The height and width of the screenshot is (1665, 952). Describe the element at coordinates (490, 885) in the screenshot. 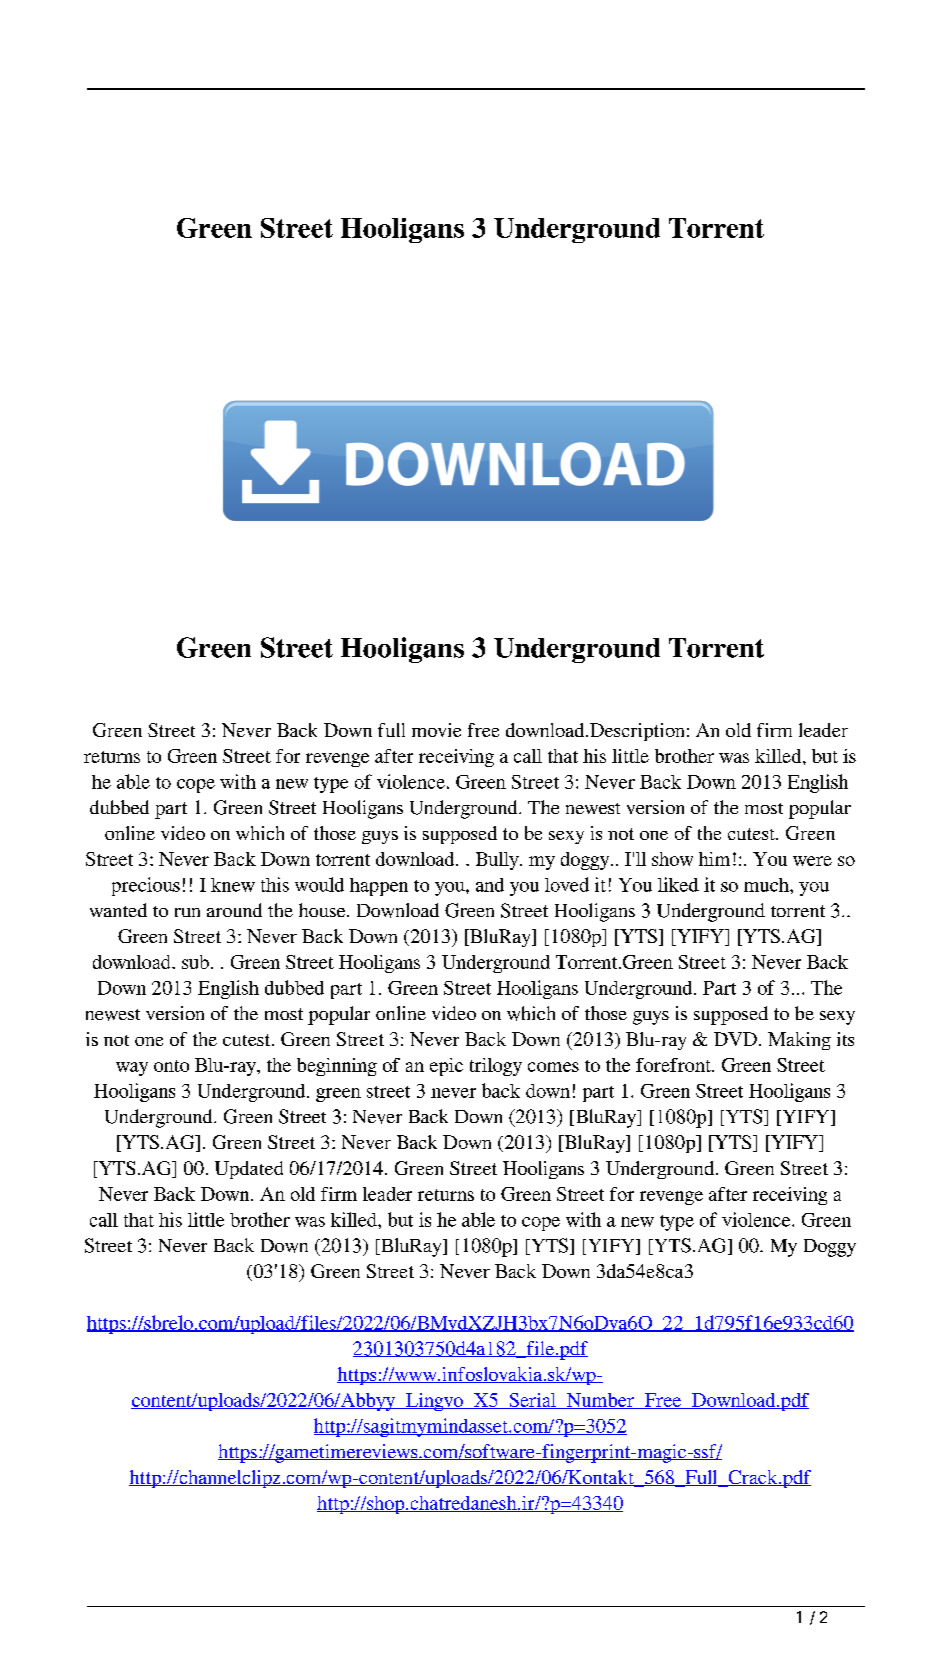

I see `and` at that location.
